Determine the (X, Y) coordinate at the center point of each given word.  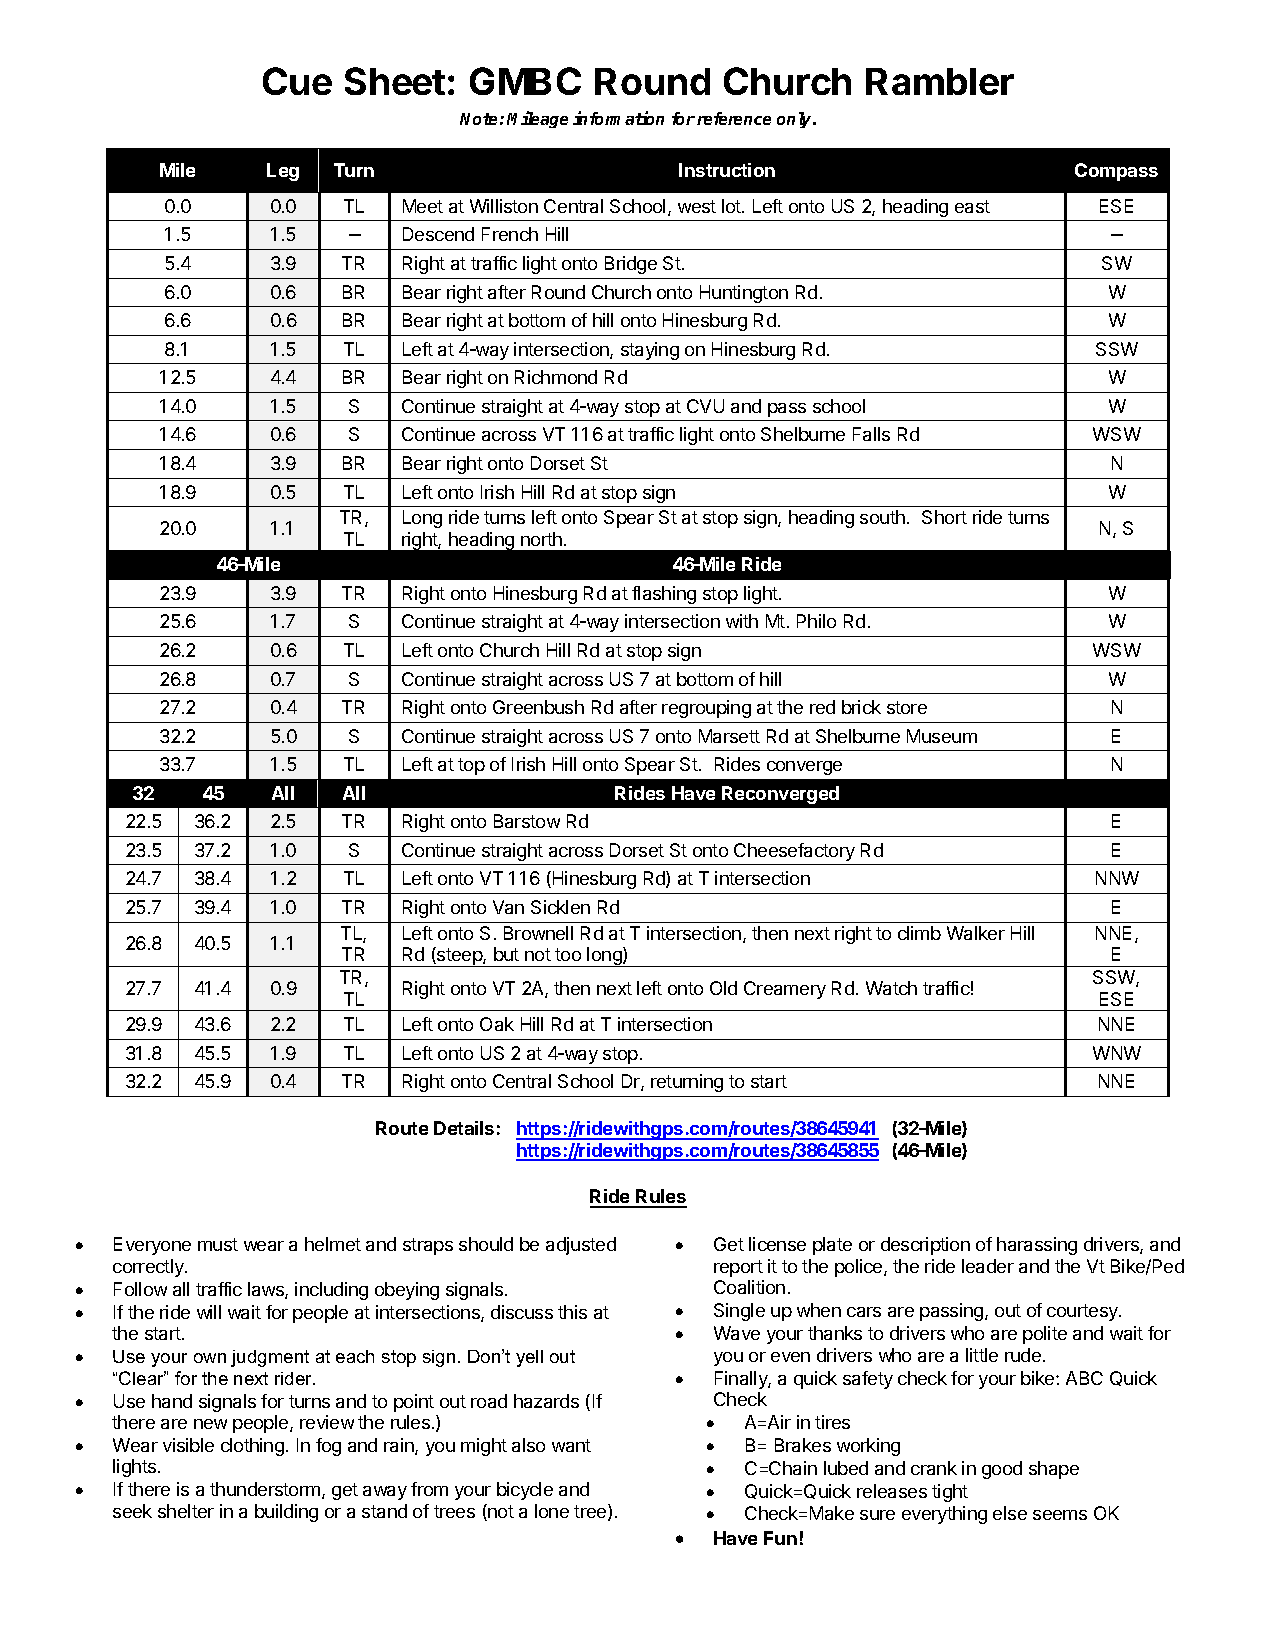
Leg (283, 172)
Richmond (556, 377)
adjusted (581, 1246)
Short (944, 517)
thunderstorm (265, 1489)
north (541, 539)
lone (552, 1511)
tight (950, 1493)
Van (508, 907)
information (618, 118)
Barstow (527, 821)
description (925, 1246)
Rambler (940, 81)
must (218, 1244)
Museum (942, 736)
